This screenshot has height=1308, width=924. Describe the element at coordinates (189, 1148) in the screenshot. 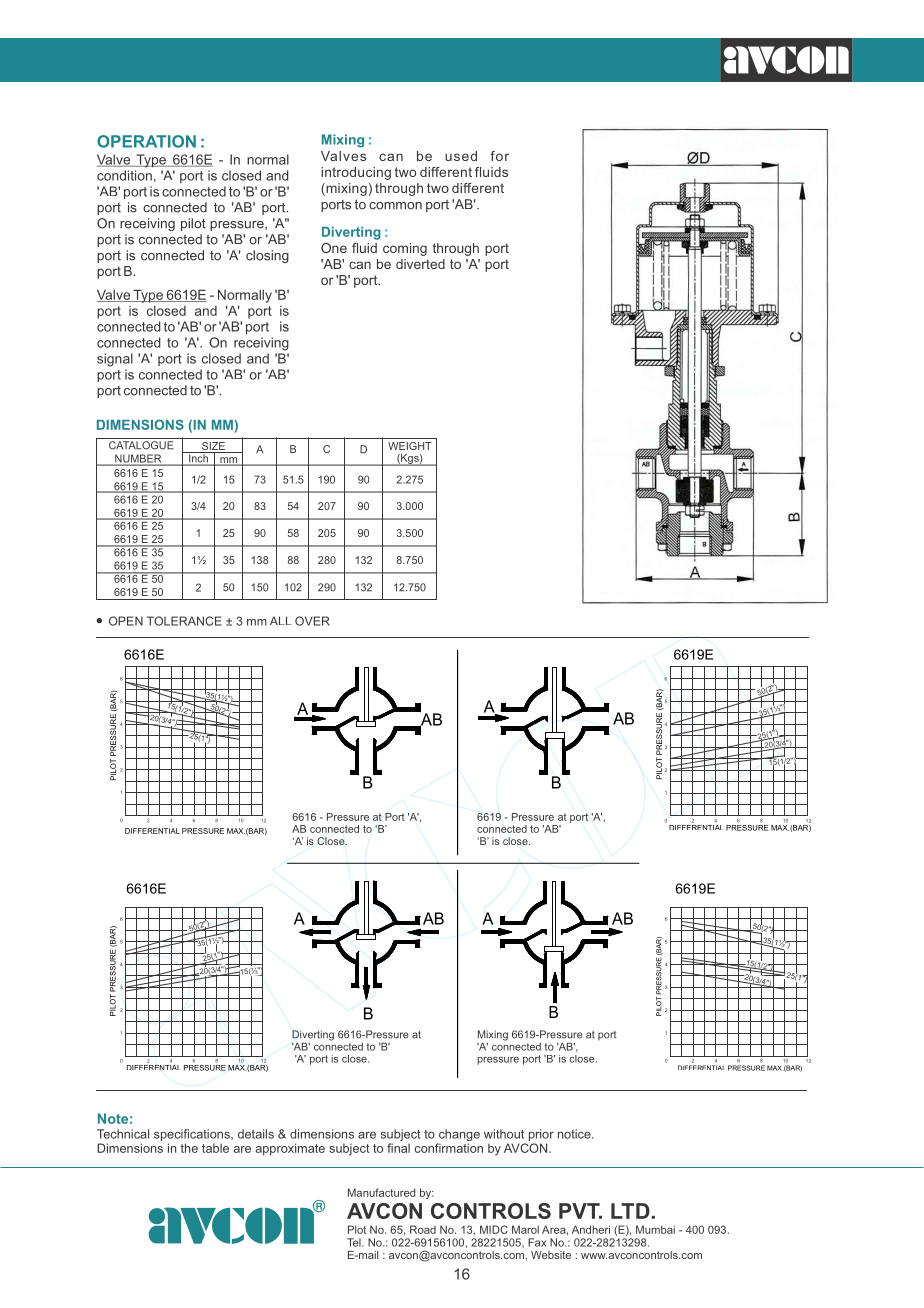

I see `the` at that location.
